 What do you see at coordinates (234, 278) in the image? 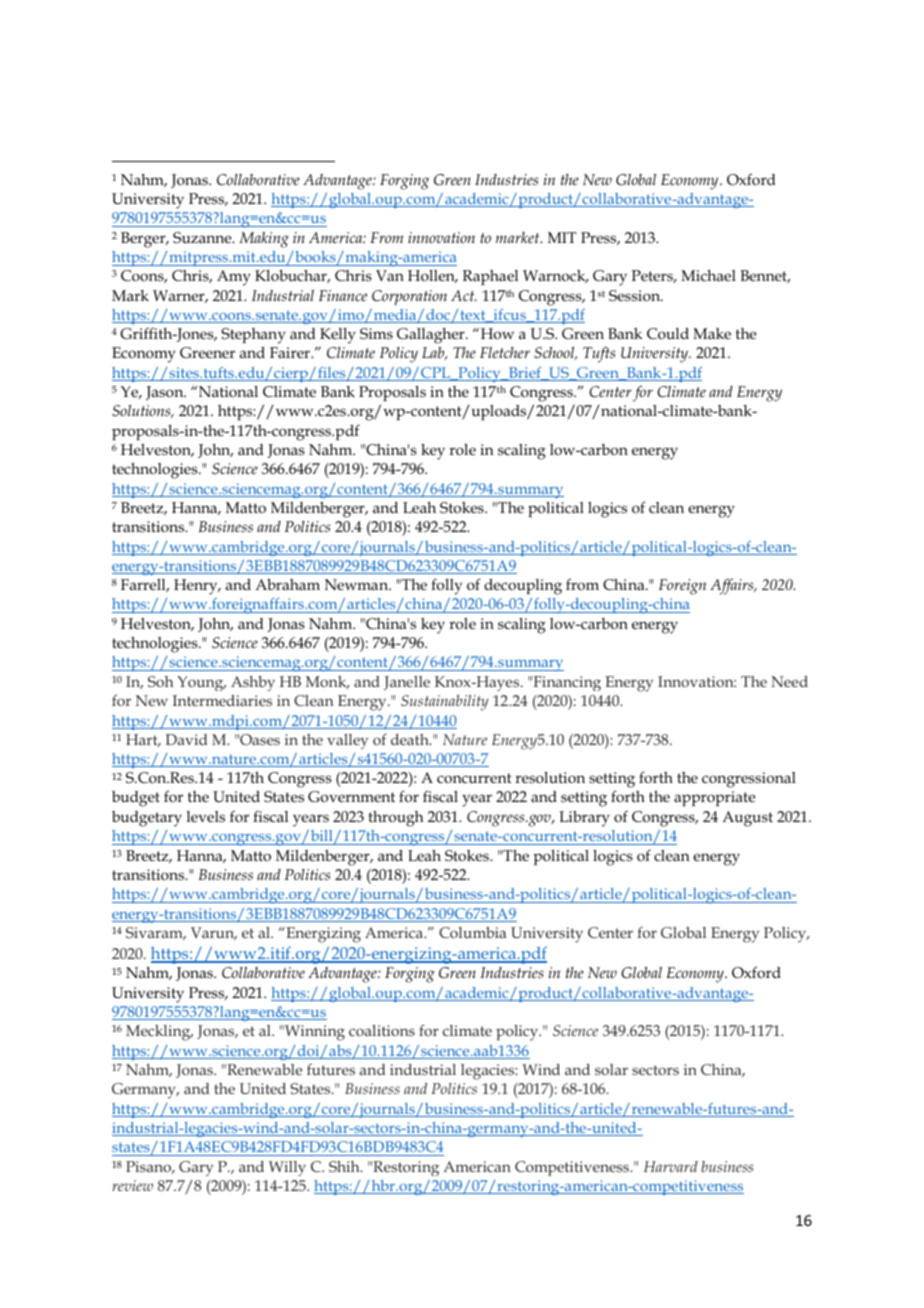
I see `Amy` at bounding box center [234, 278].
